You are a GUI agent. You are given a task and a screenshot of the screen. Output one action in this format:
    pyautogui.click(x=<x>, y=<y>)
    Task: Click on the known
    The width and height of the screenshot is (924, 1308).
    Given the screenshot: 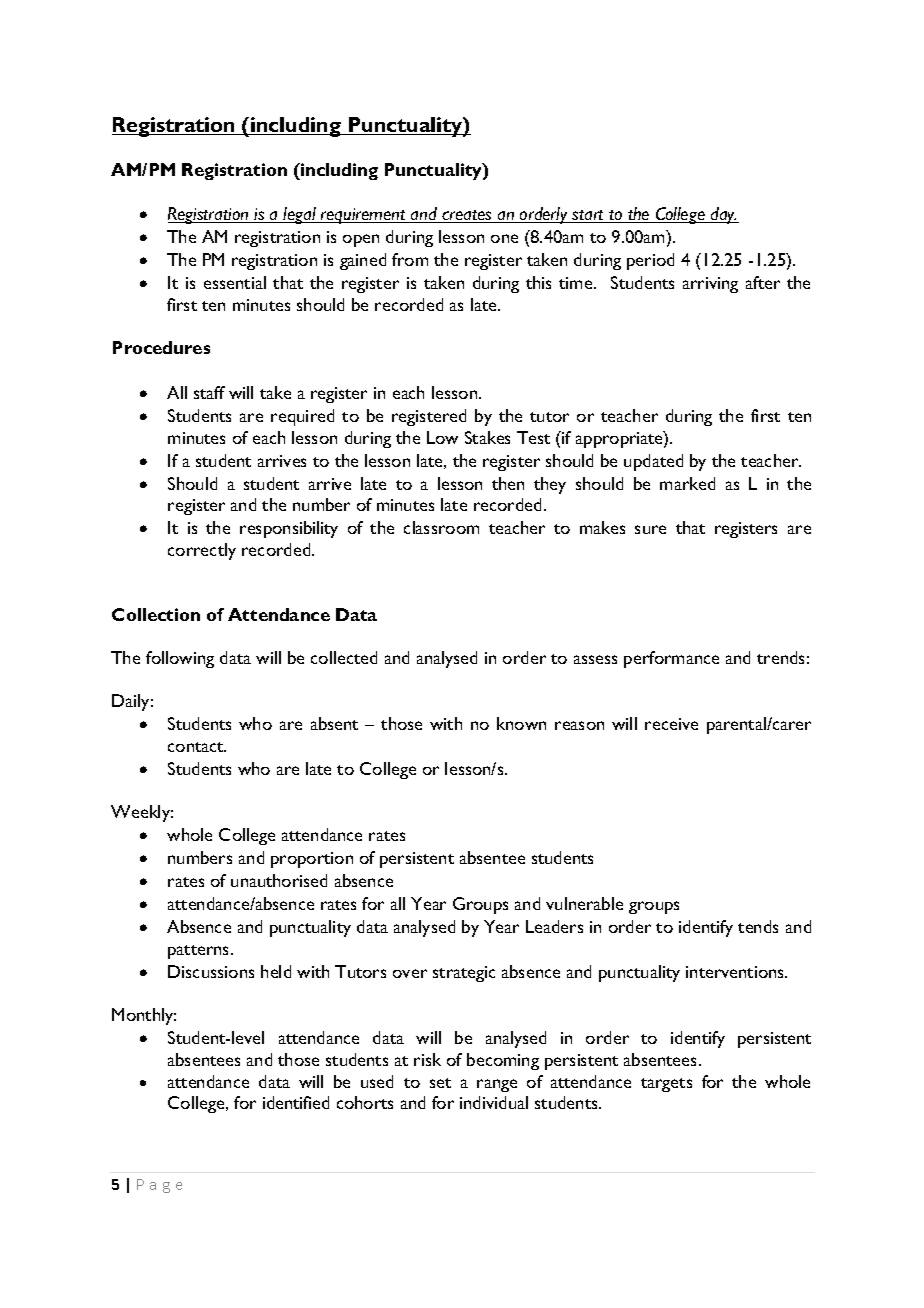 What is the action you would take?
    pyautogui.click(x=521, y=723)
